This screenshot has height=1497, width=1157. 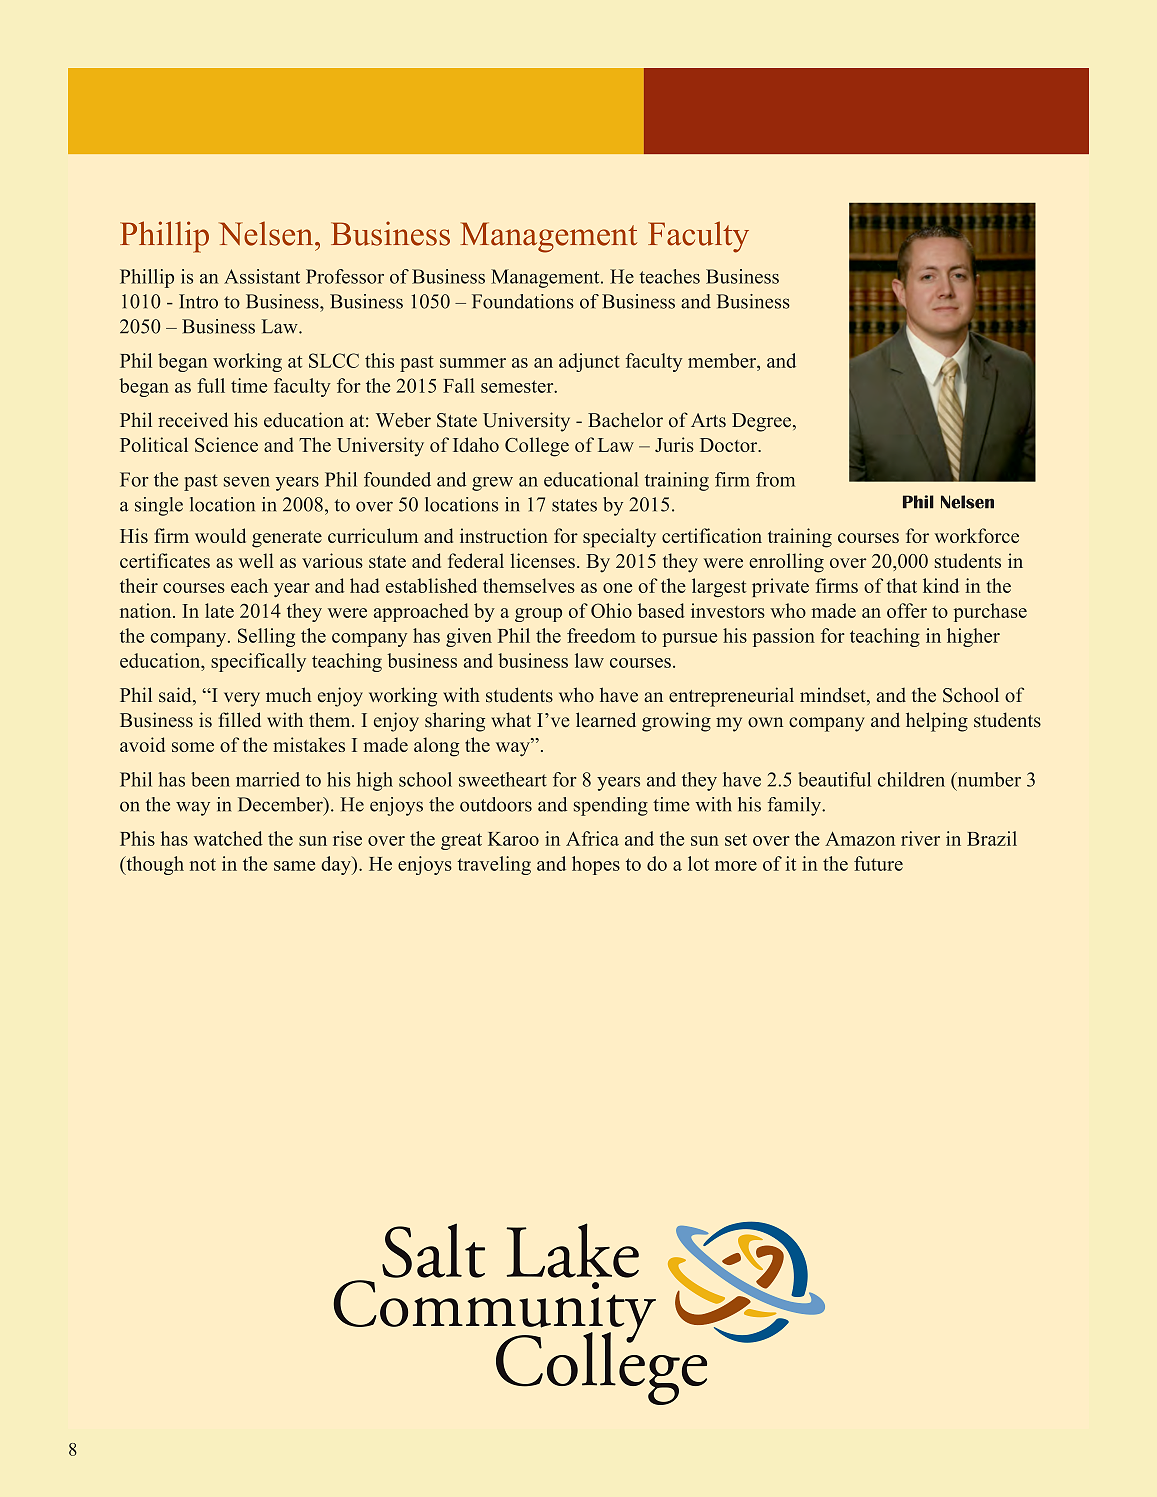 I want to click on well, so click(x=256, y=560).
